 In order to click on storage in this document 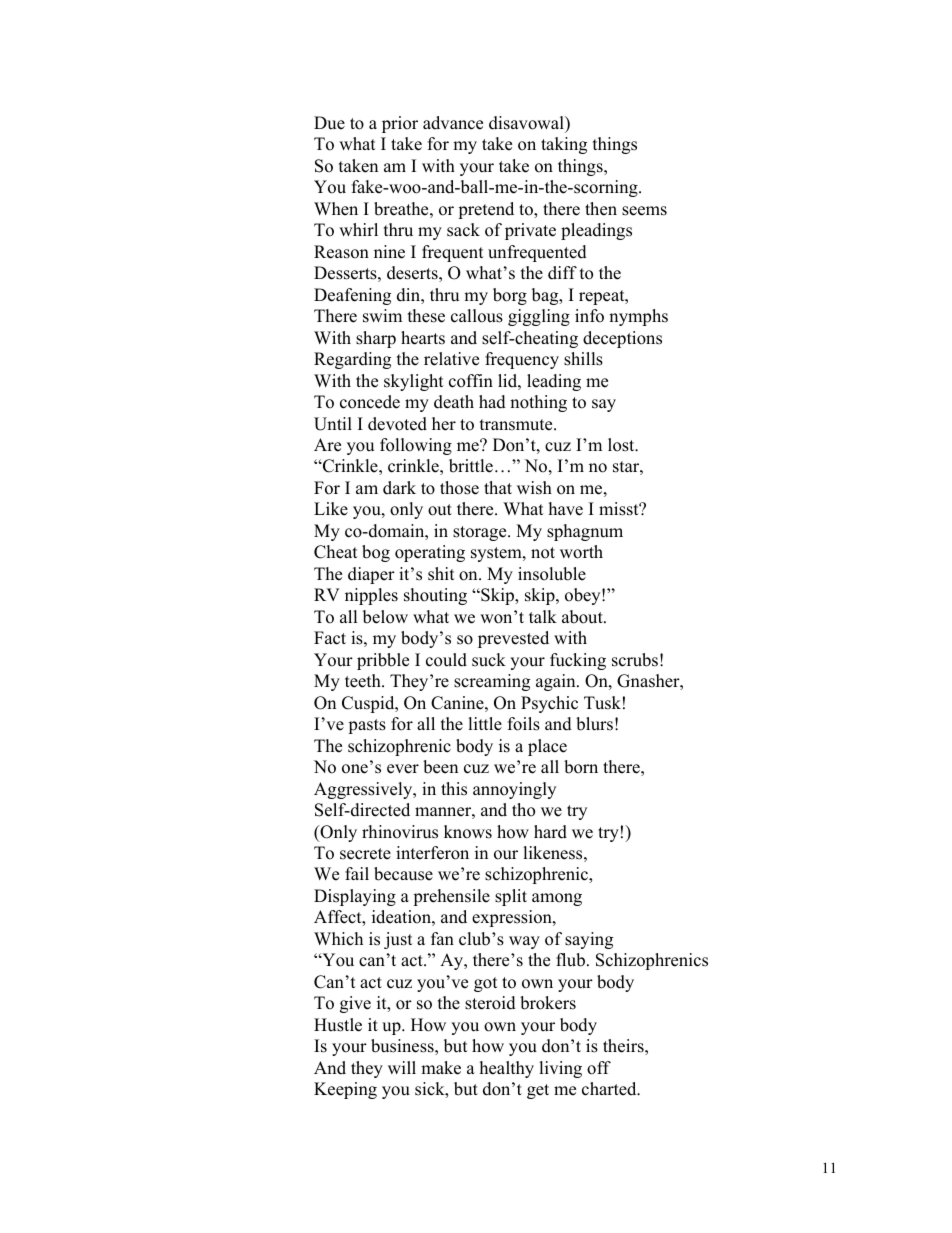, I will do `click(481, 533)`.
